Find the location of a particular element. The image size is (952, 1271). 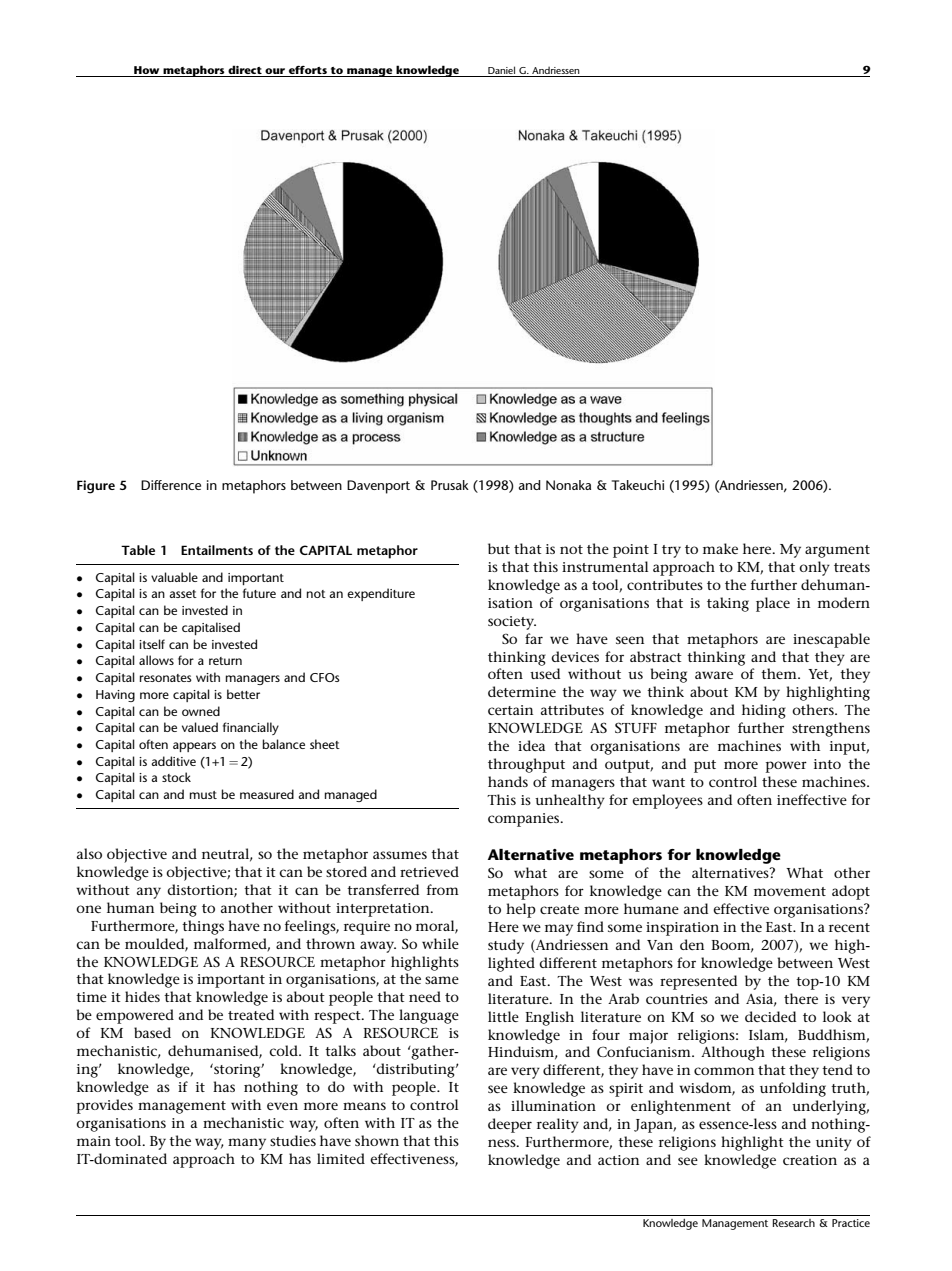

return is located at coordinates (225, 661).
